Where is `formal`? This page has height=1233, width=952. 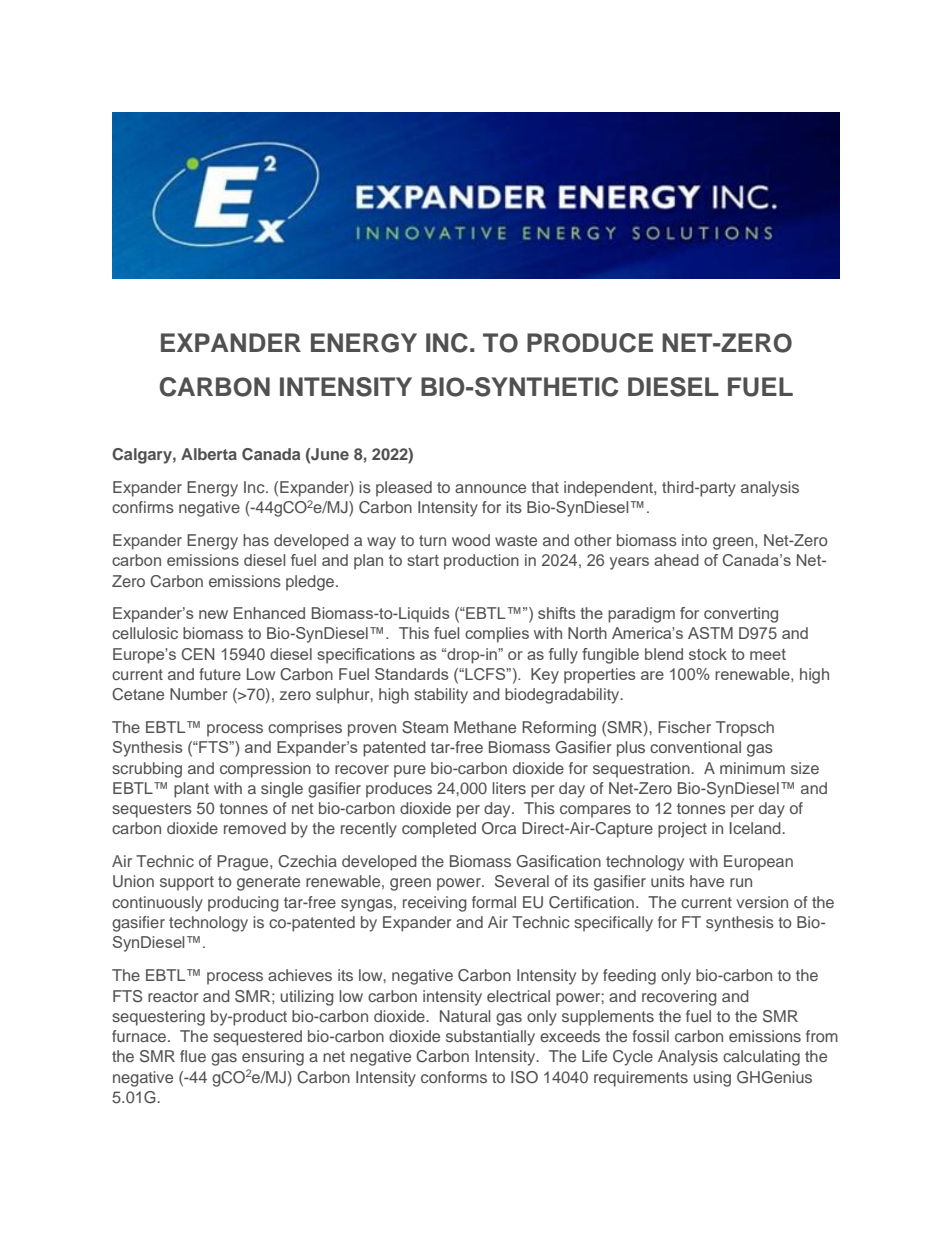
formal is located at coordinates (494, 902).
